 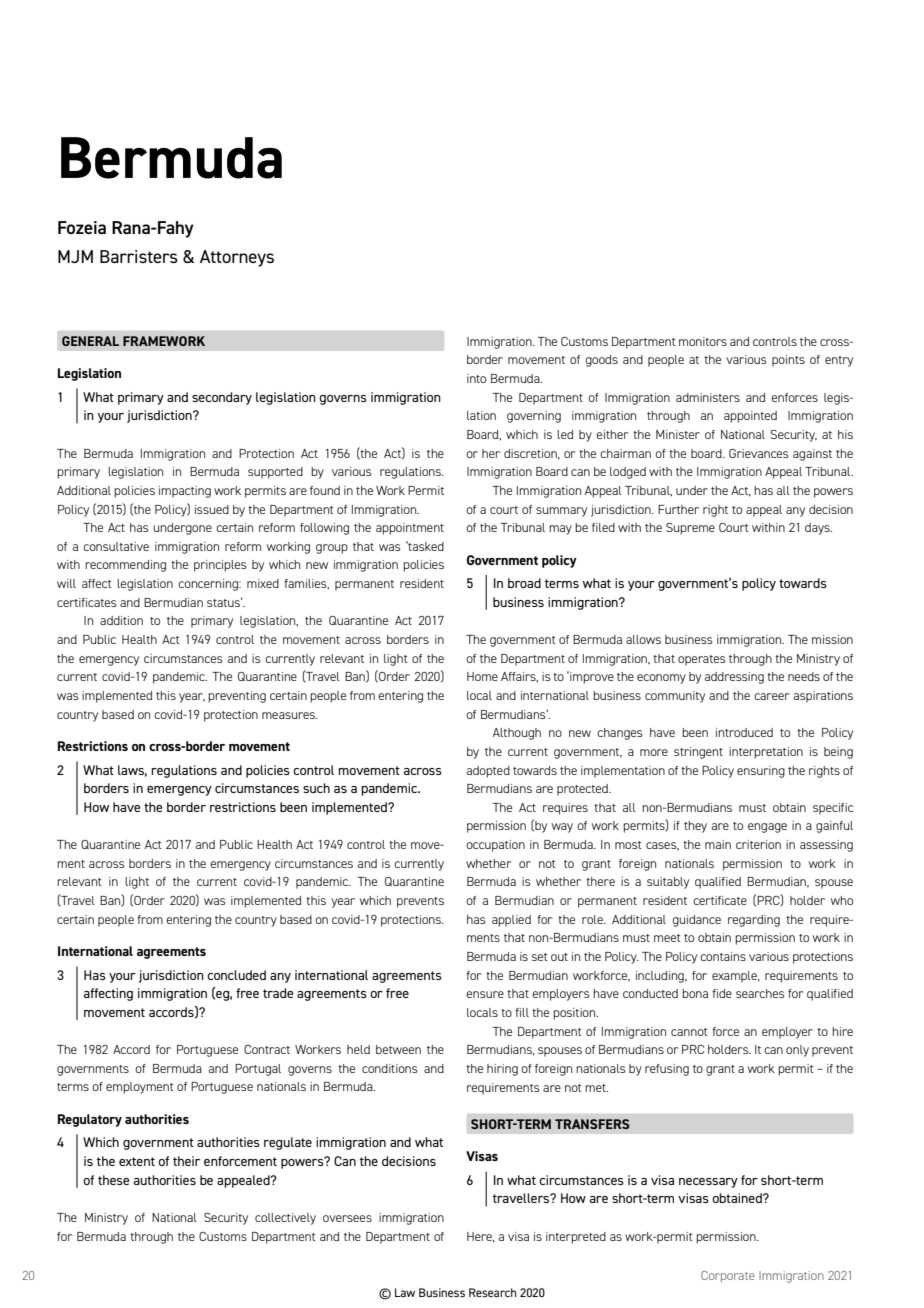 What do you see at coordinates (728, 1277) in the screenshot?
I see `Corporate` at bounding box center [728, 1277].
